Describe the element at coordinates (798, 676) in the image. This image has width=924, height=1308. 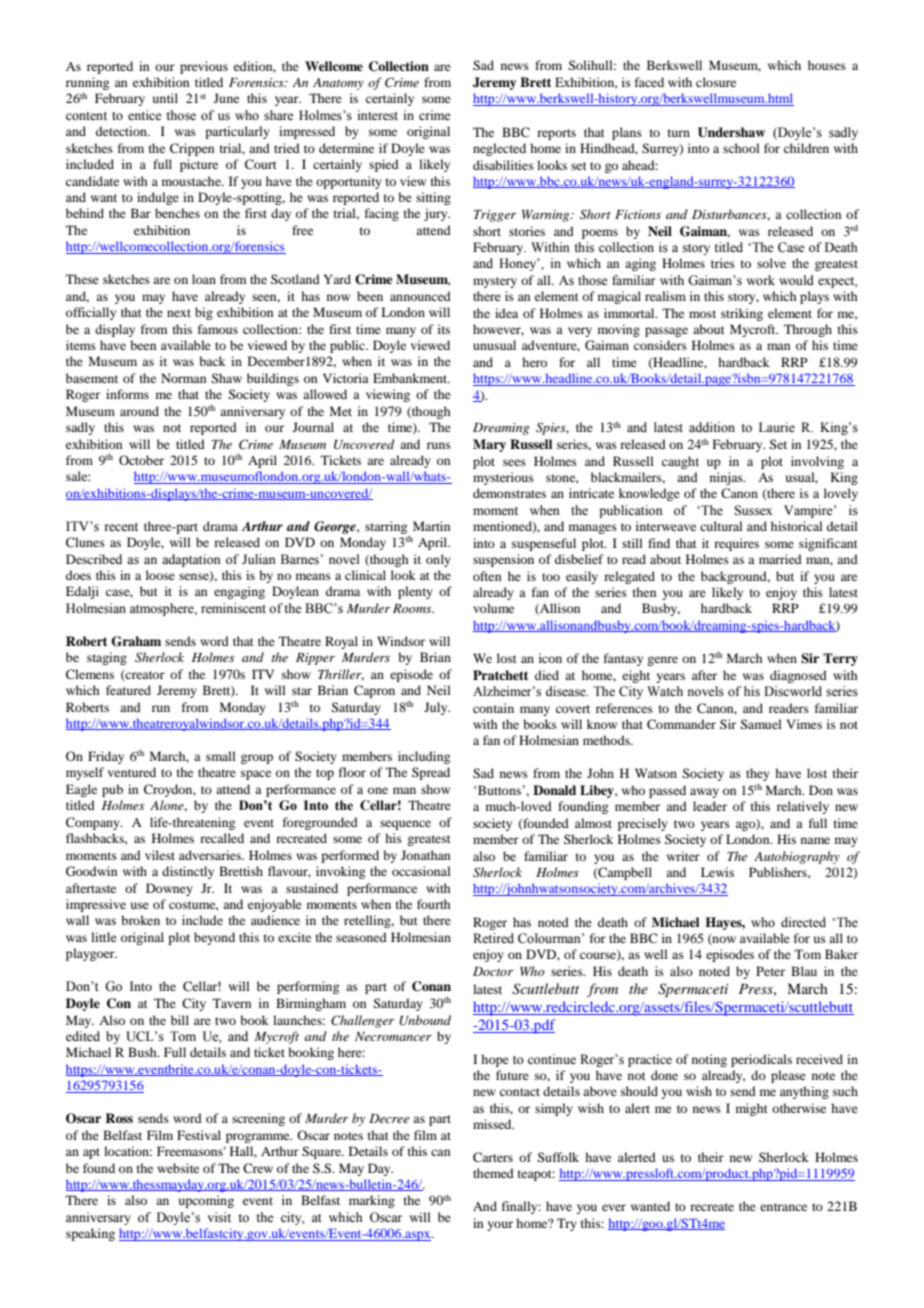
I see `diagnosed` at that location.
